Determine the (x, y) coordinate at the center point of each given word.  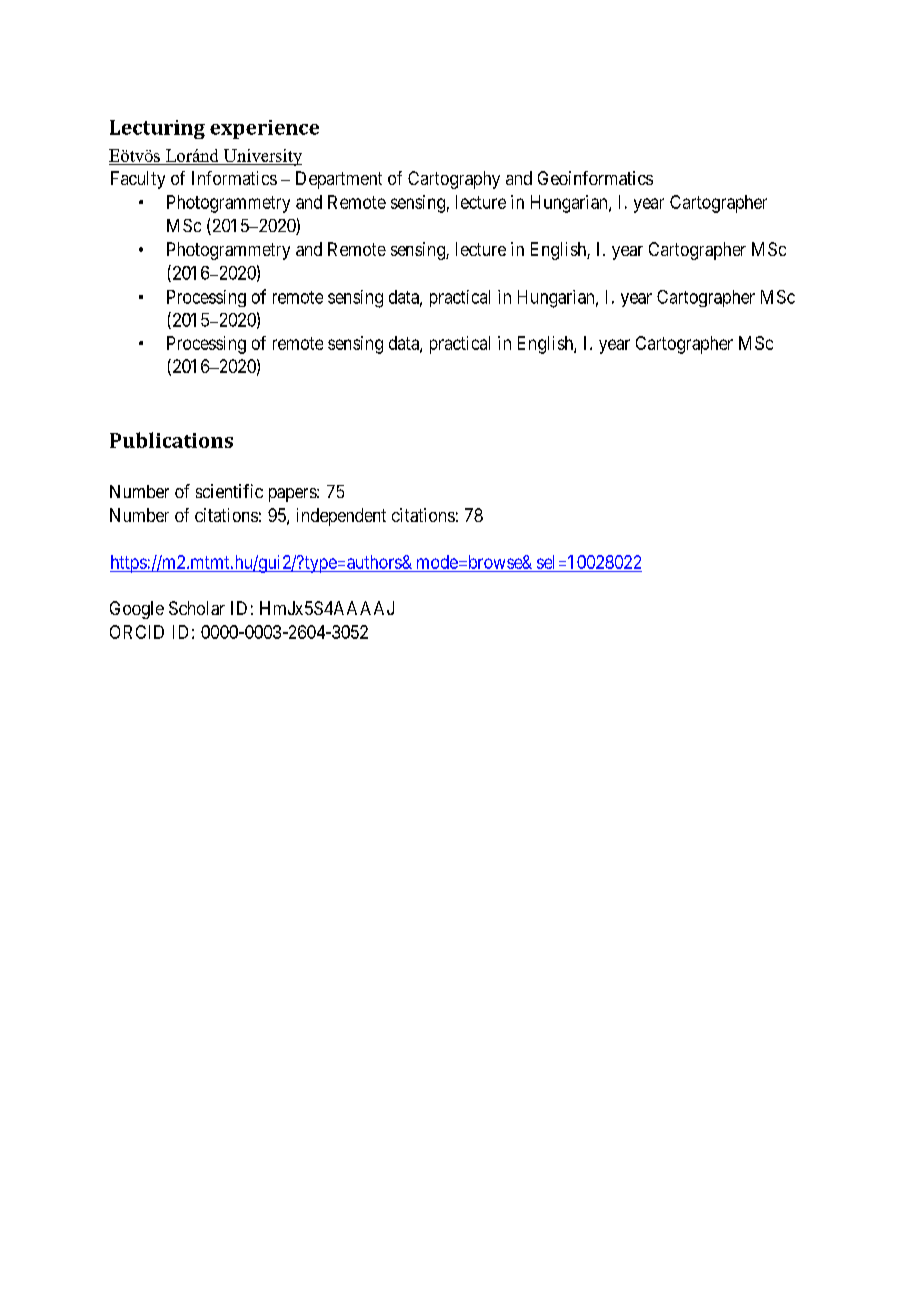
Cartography (454, 180)
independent (341, 517)
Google (137, 610)
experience (264, 129)
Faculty (138, 180)
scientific (229, 491)
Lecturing (157, 129)
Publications (171, 440)
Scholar (197, 608)
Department (339, 180)
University (261, 157)
